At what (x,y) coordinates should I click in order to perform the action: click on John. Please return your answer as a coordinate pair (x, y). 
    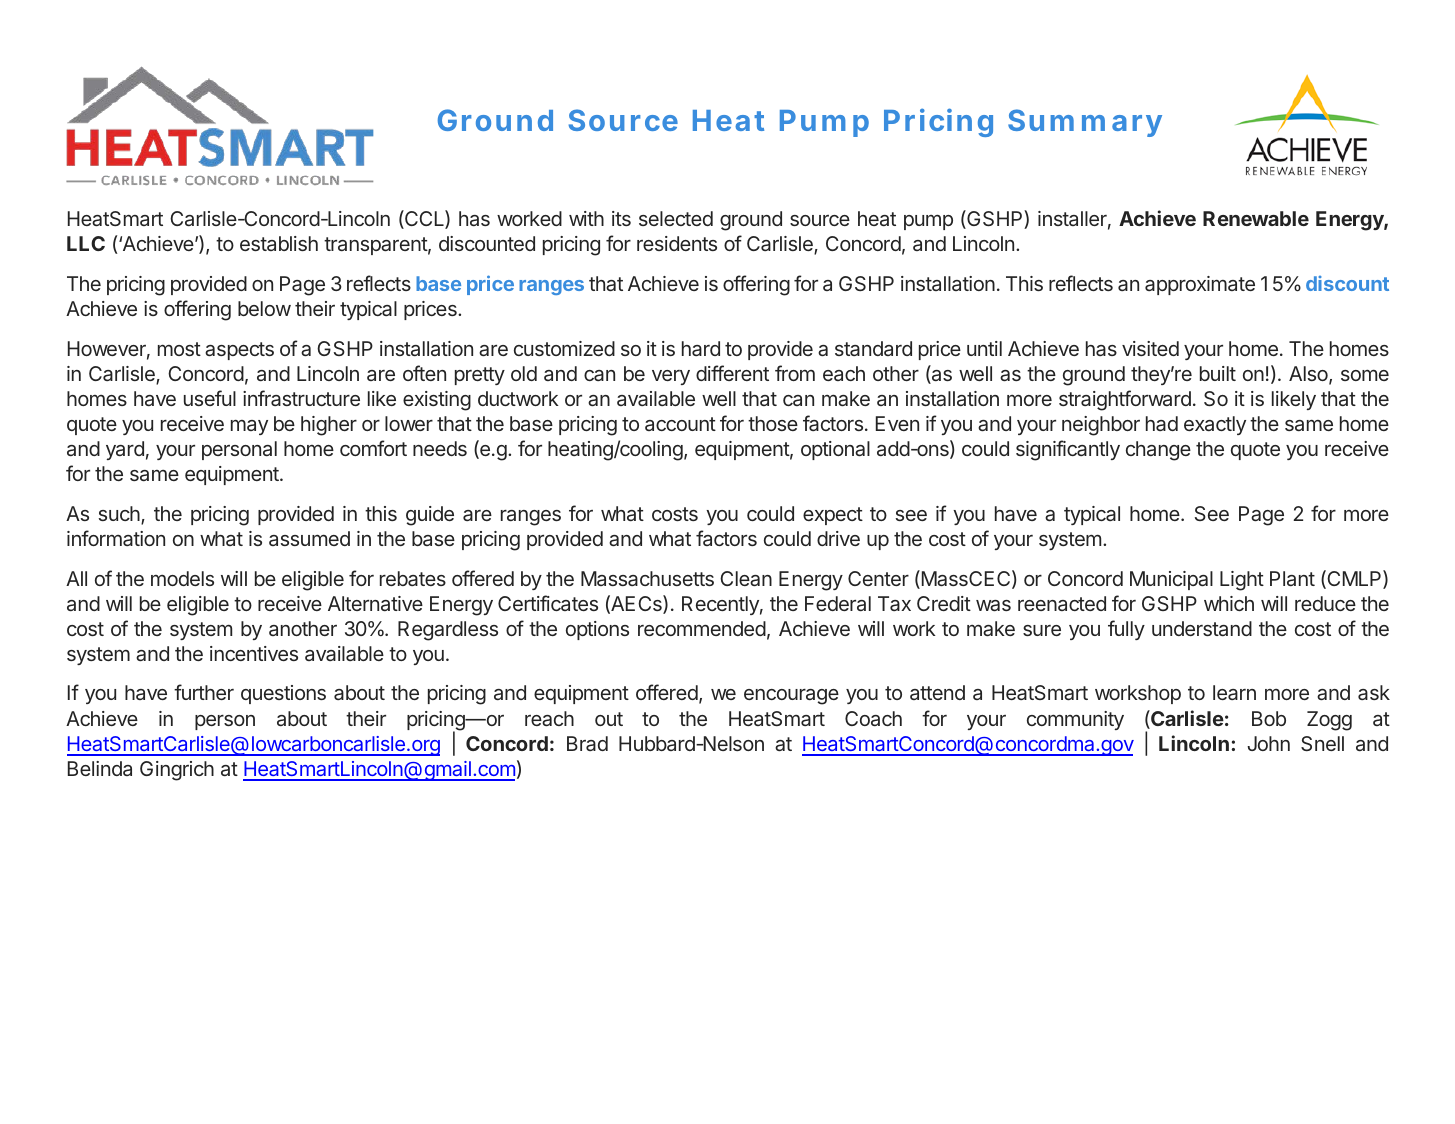
    Looking at the image, I should click on (1268, 743).
